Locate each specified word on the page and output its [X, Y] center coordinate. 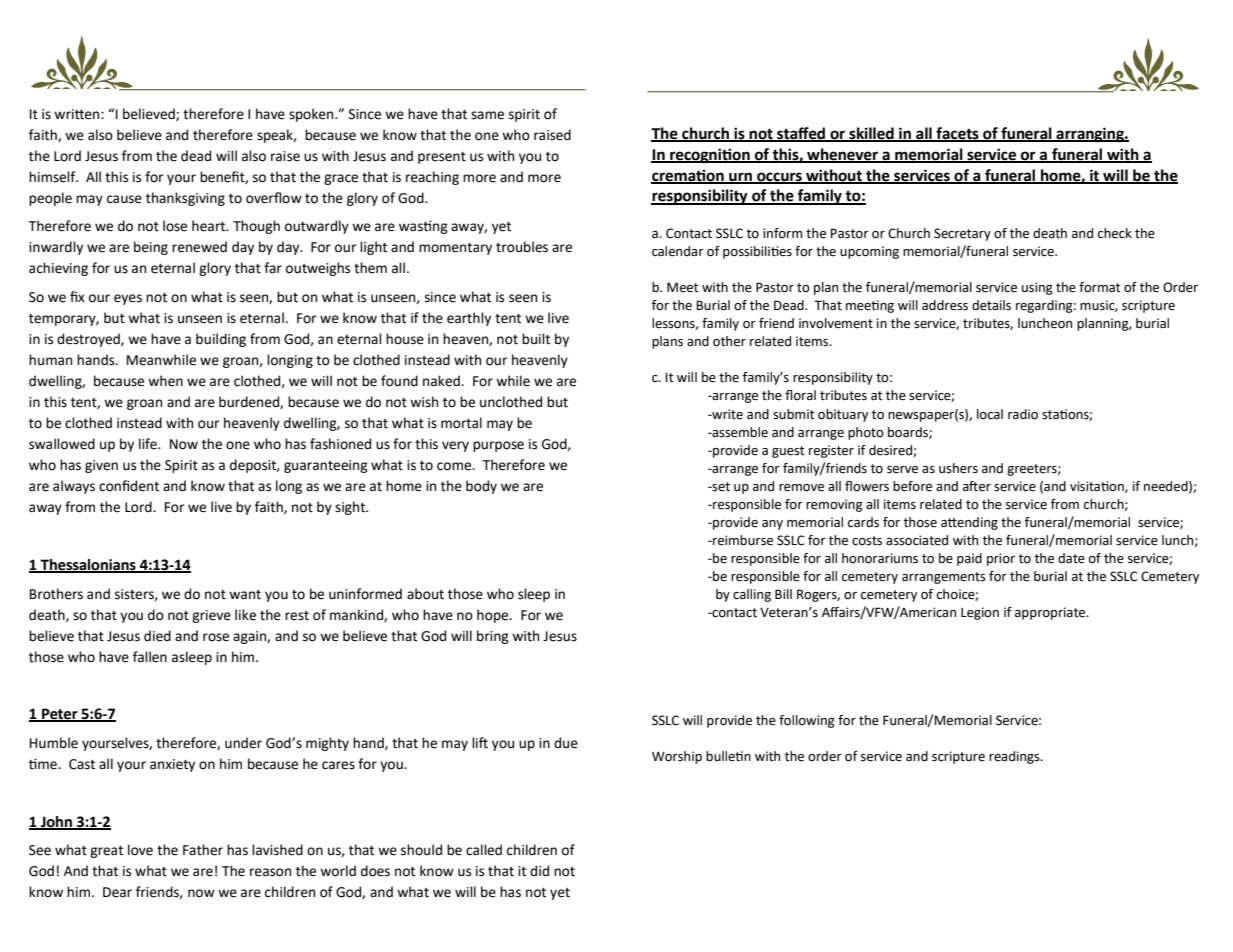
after [977, 486]
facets [957, 134]
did [539, 871]
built [536, 339]
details [991, 305]
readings [1015, 757]
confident [129, 486]
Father [203, 850]
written [78, 114]
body [481, 487]
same [487, 115]
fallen [150, 657]
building [221, 340]
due [566, 743]
